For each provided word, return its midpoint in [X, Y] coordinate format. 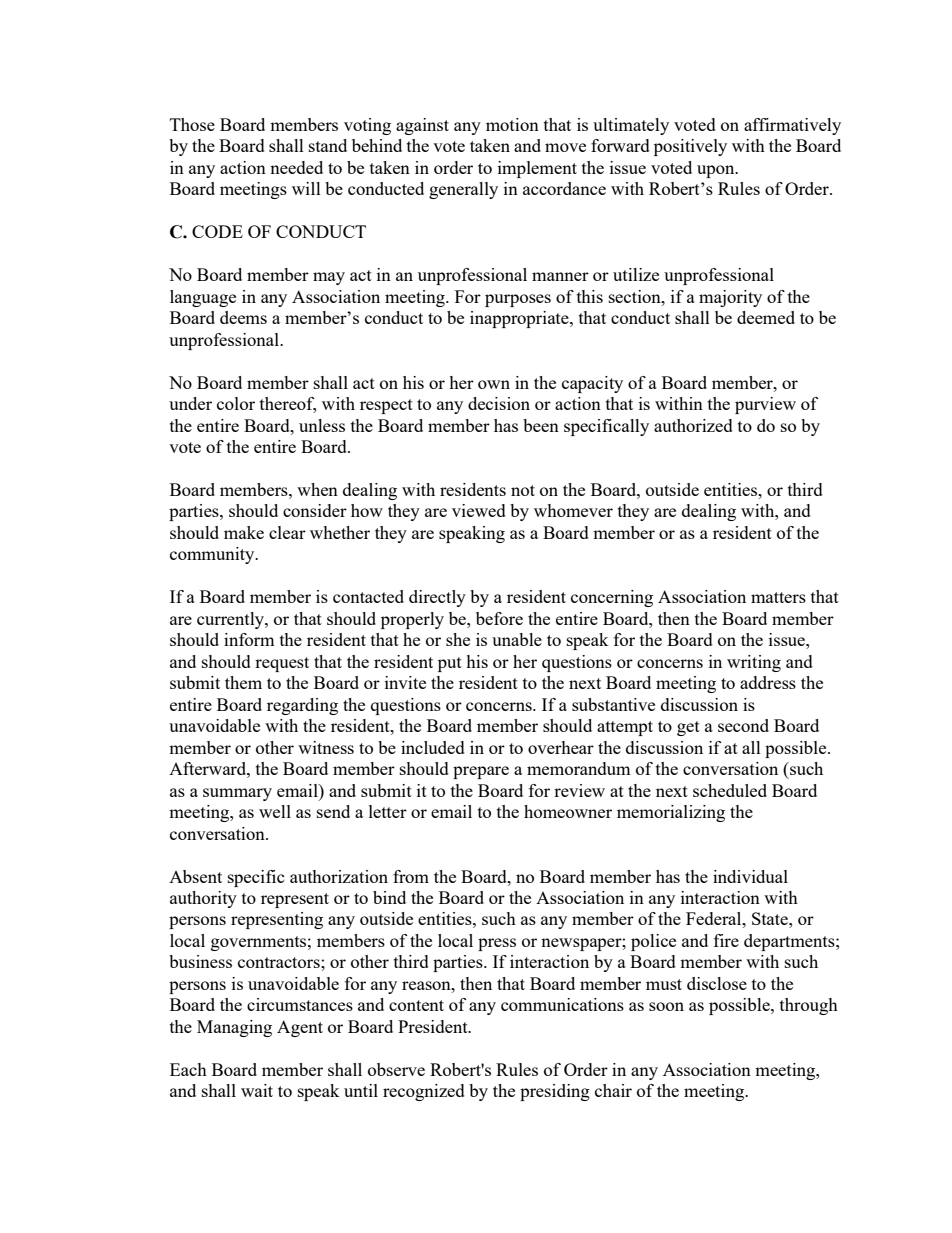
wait [257, 1090]
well [275, 811]
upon [717, 171]
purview [765, 405]
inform [249, 639]
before [499, 618]
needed [296, 167]
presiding [555, 1092]
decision [499, 403]
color [236, 403]
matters [778, 597]
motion [512, 124]
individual [750, 876]
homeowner [568, 811]
